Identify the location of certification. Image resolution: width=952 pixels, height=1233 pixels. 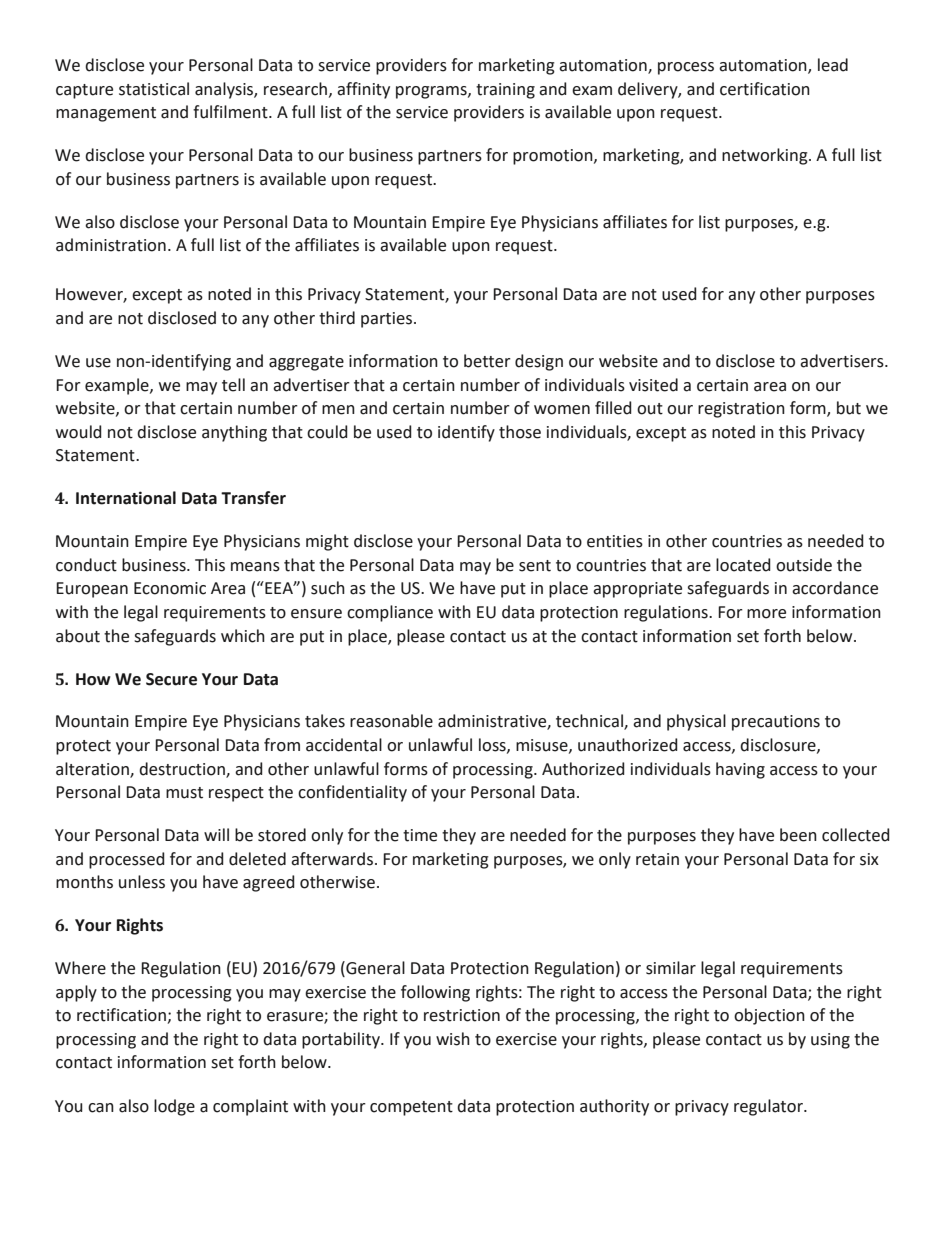
(765, 89).
